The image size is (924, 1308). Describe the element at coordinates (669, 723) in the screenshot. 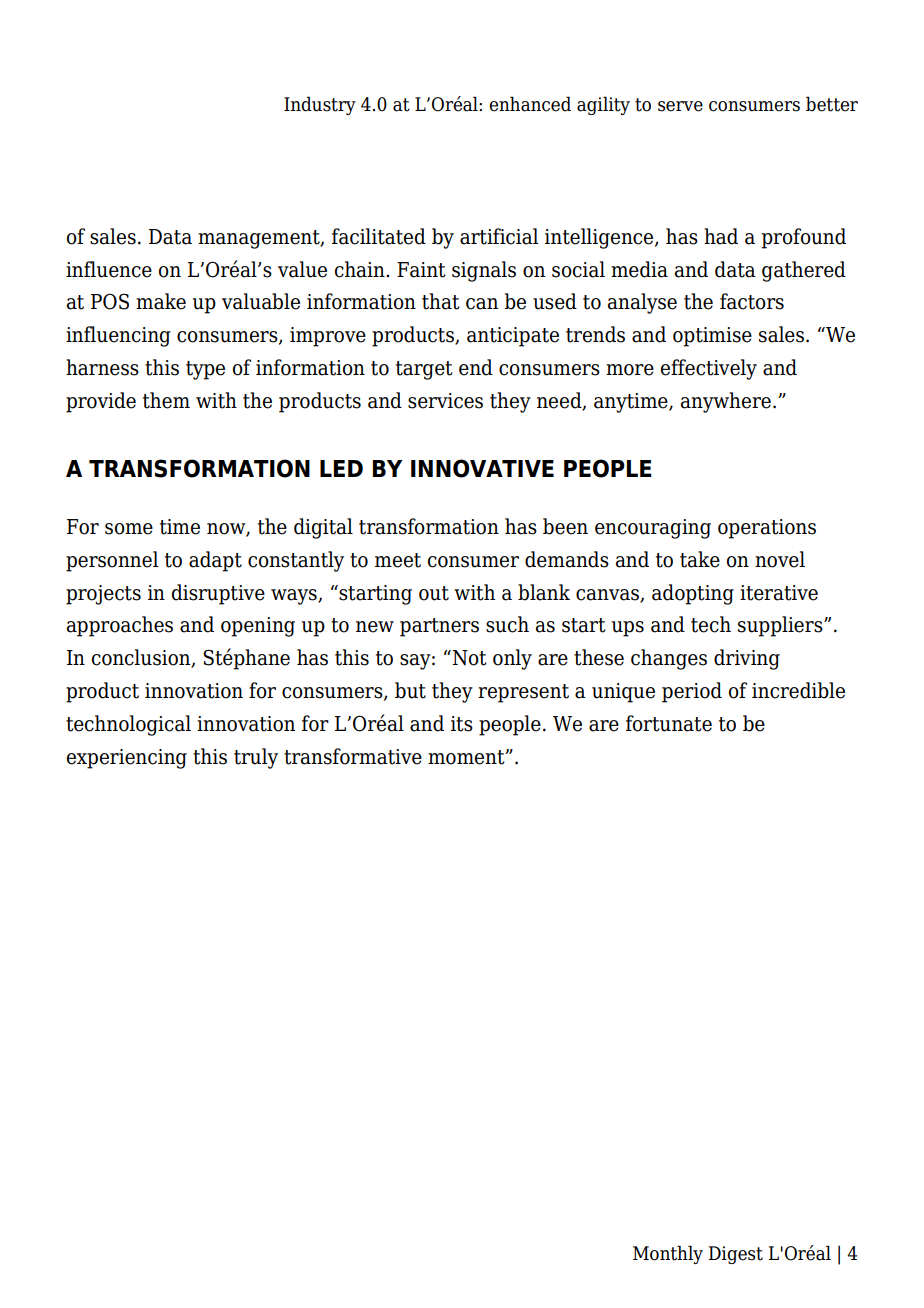

I see `fortunate` at that location.
